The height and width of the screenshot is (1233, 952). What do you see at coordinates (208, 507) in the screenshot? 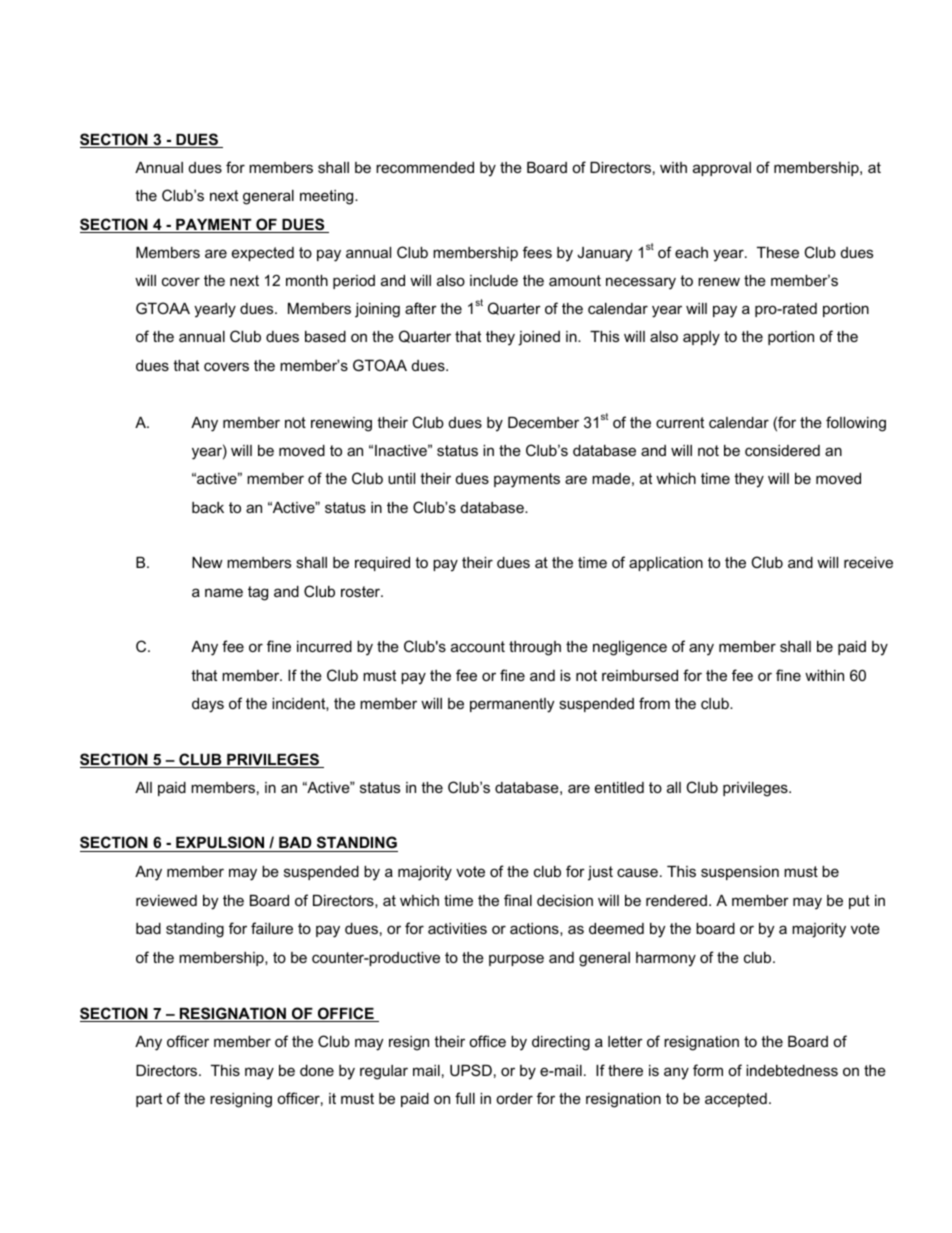
I see `back` at bounding box center [208, 507].
